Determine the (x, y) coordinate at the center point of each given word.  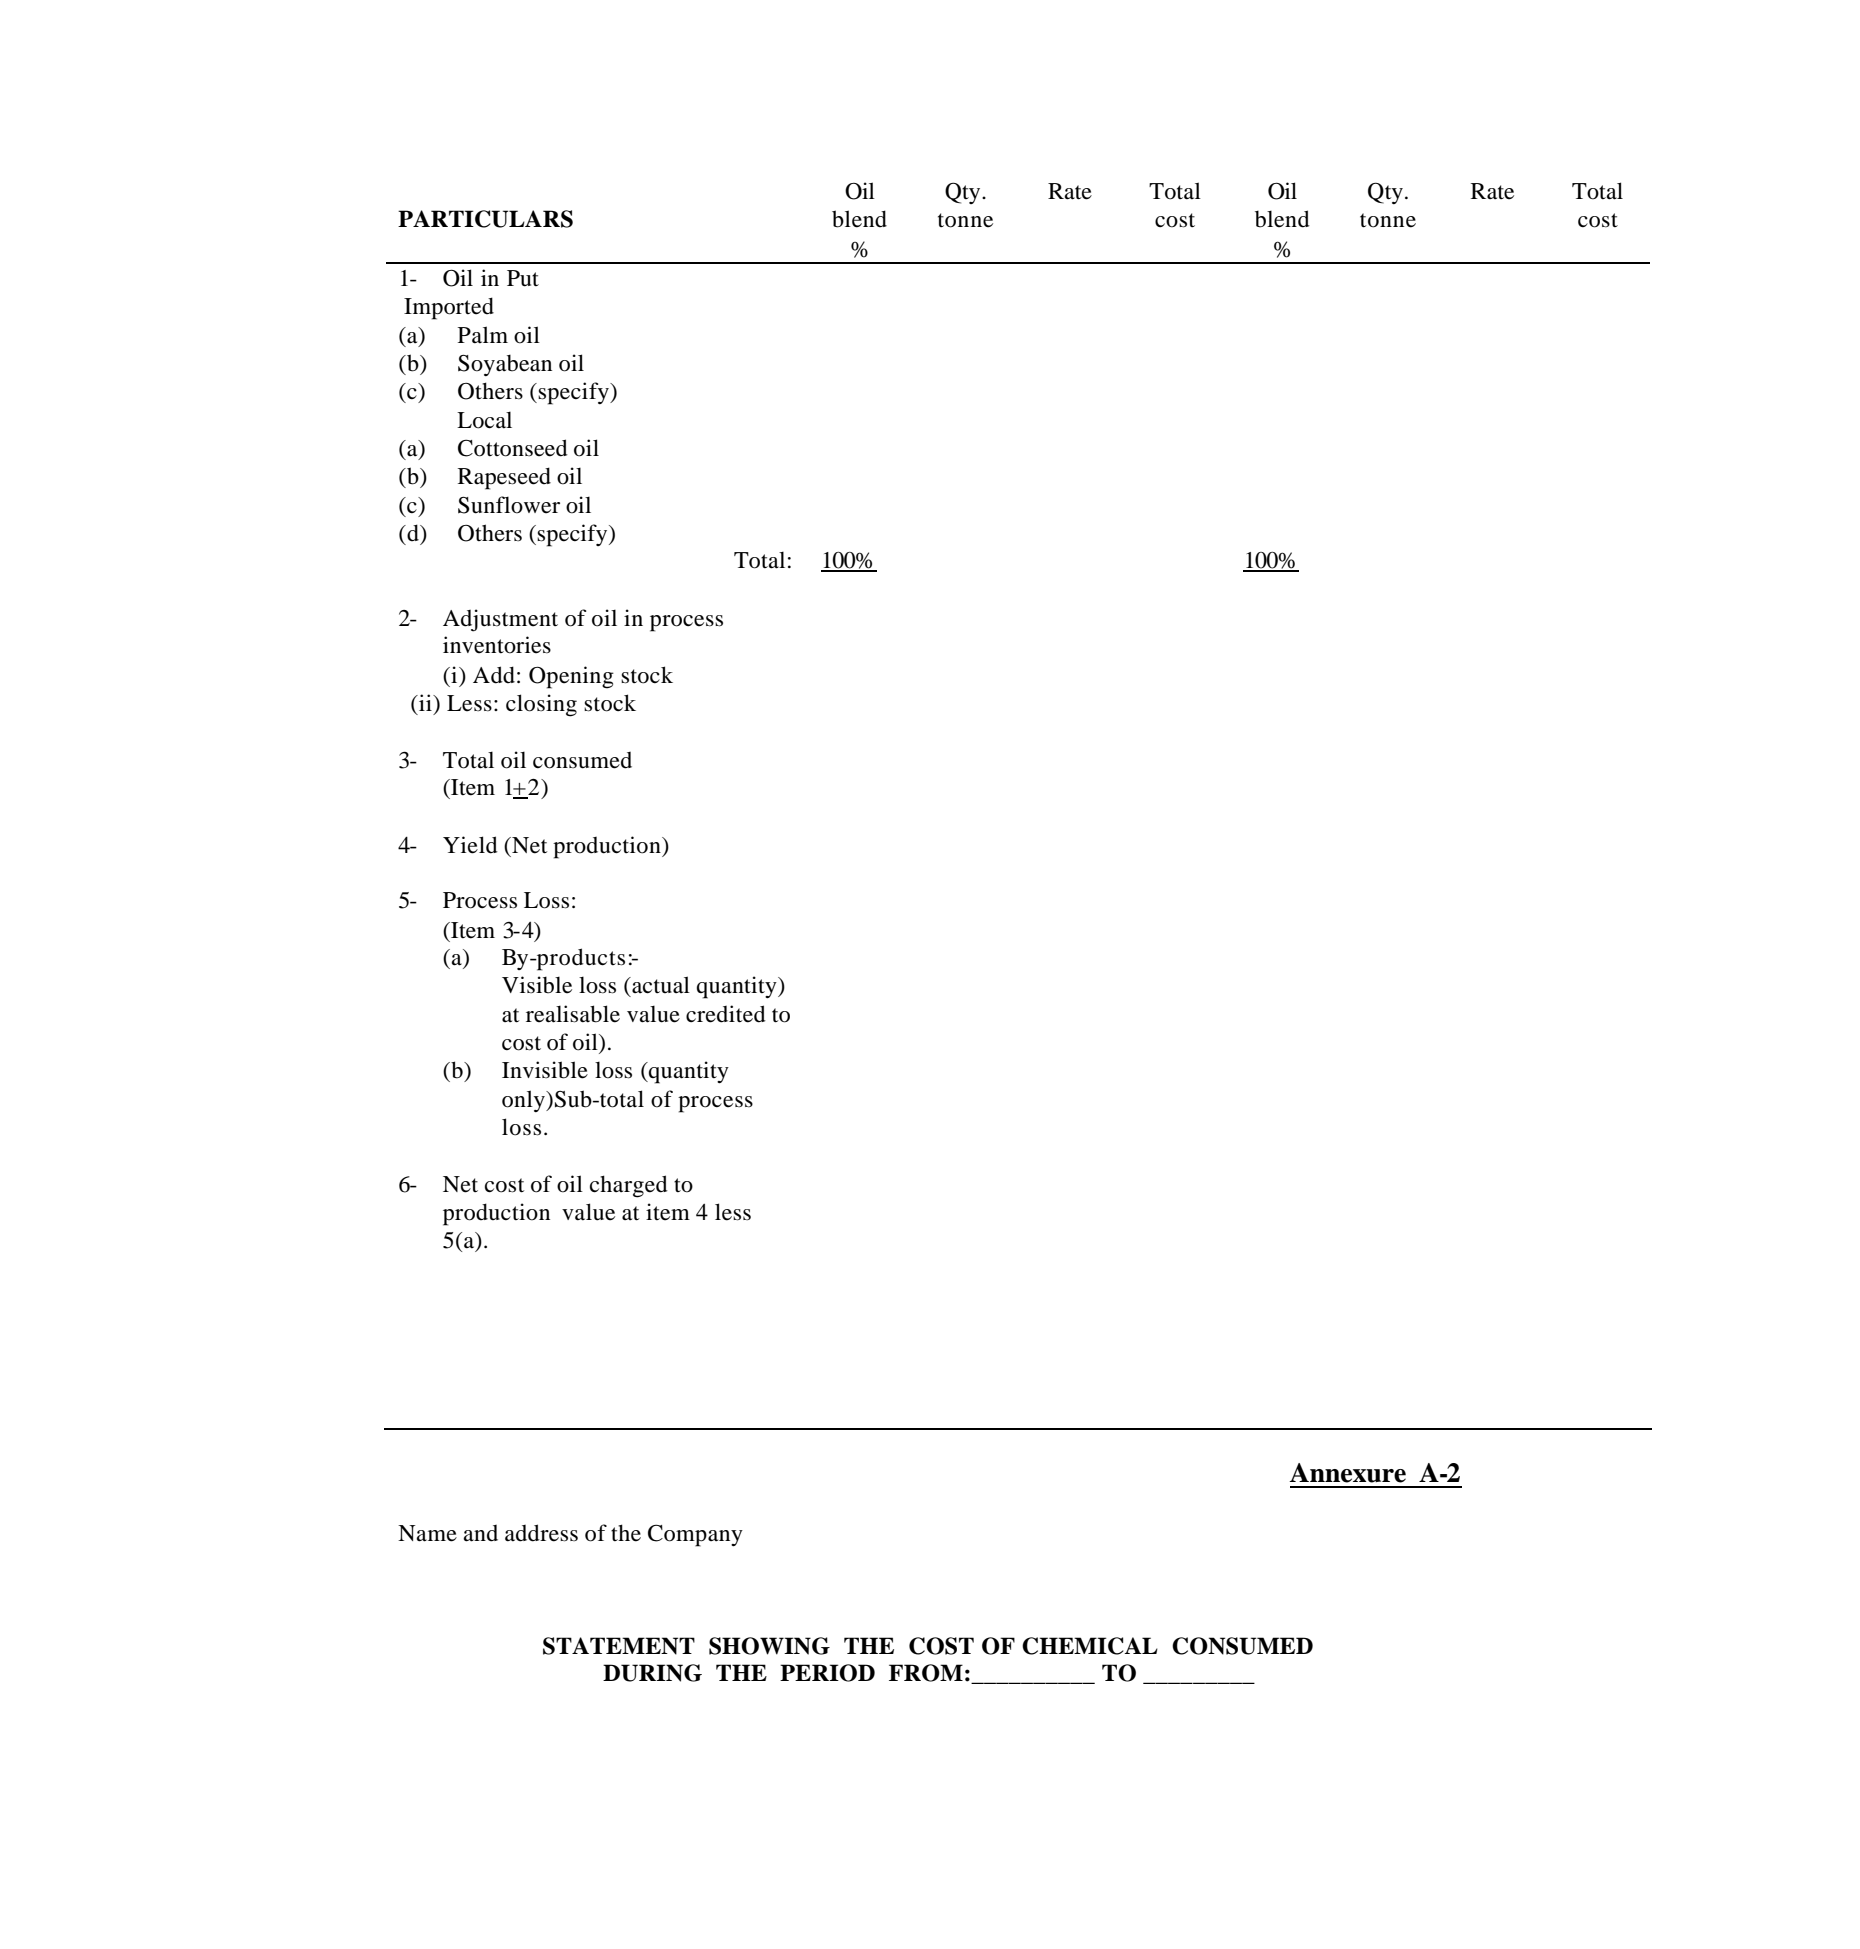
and (480, 1533)
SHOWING (769, 1646)
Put (523, 278)
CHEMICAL (1090, 1646)
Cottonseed (513, 448)
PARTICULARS (485, 219)
